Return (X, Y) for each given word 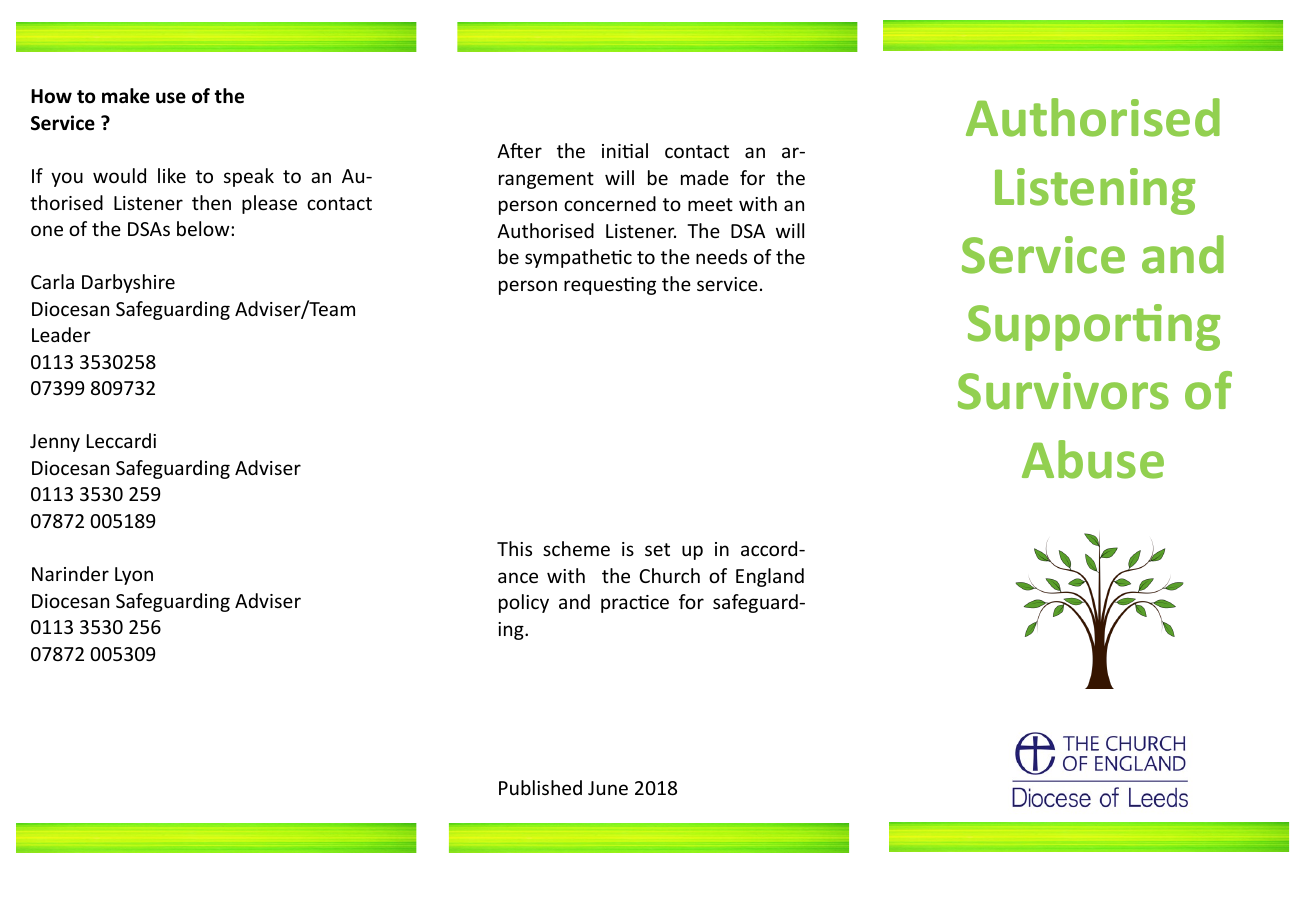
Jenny (55, 443)
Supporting (1094, 327)
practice (635, 604)
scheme (576, 548)
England (770, 577)
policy (524, 603)
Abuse (1093, 459)
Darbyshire (128, 283)
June (608, 788)
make (126, 96)
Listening (1095, 191)
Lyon (134, 576)
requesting (610, 286)
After (519, 150)
